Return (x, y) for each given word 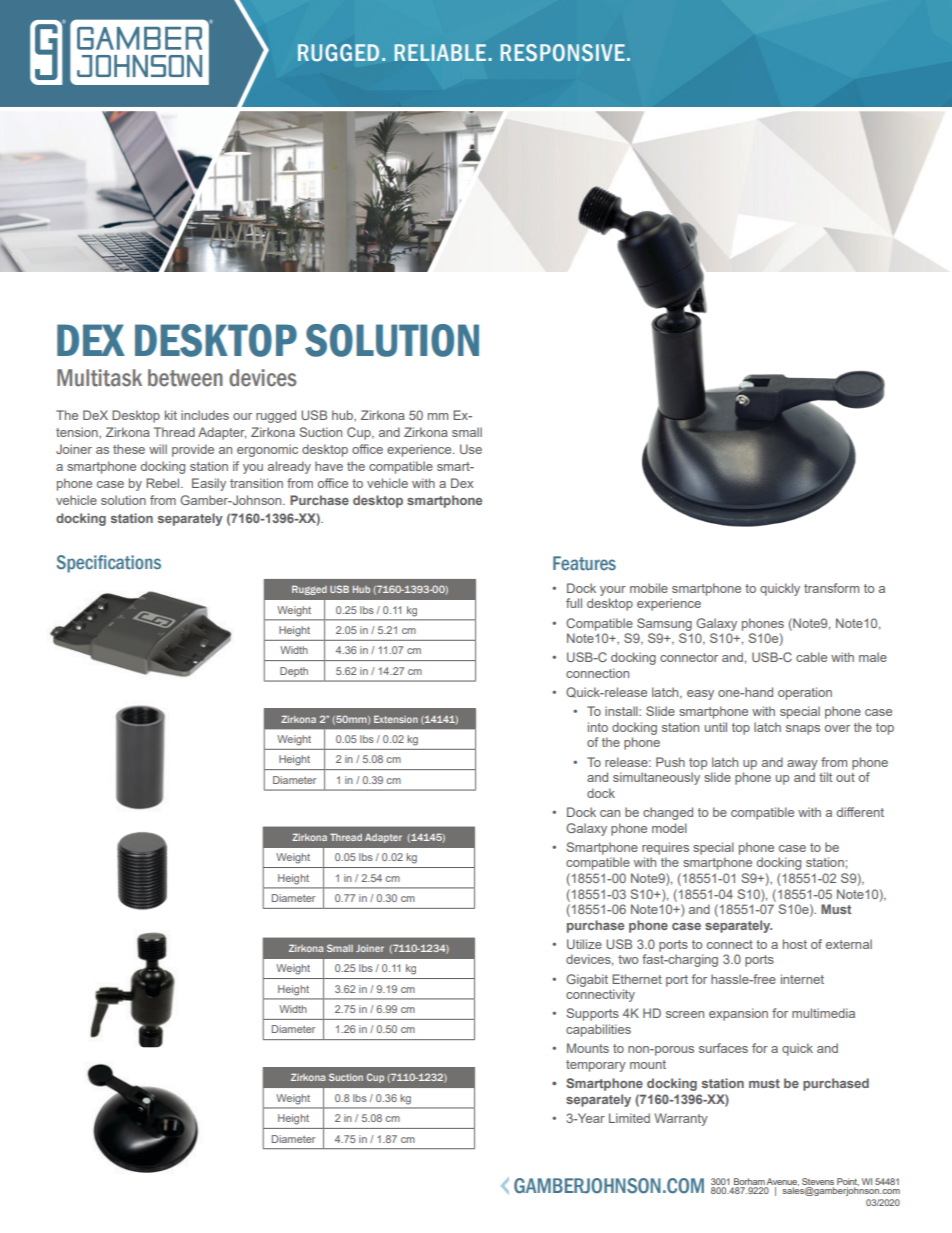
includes (205, 415)
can (610, 813)
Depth (294, 672)
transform (831, 588)
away (802, 765)
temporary (596, 1066)
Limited (629, 1118)
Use (471, 449)
